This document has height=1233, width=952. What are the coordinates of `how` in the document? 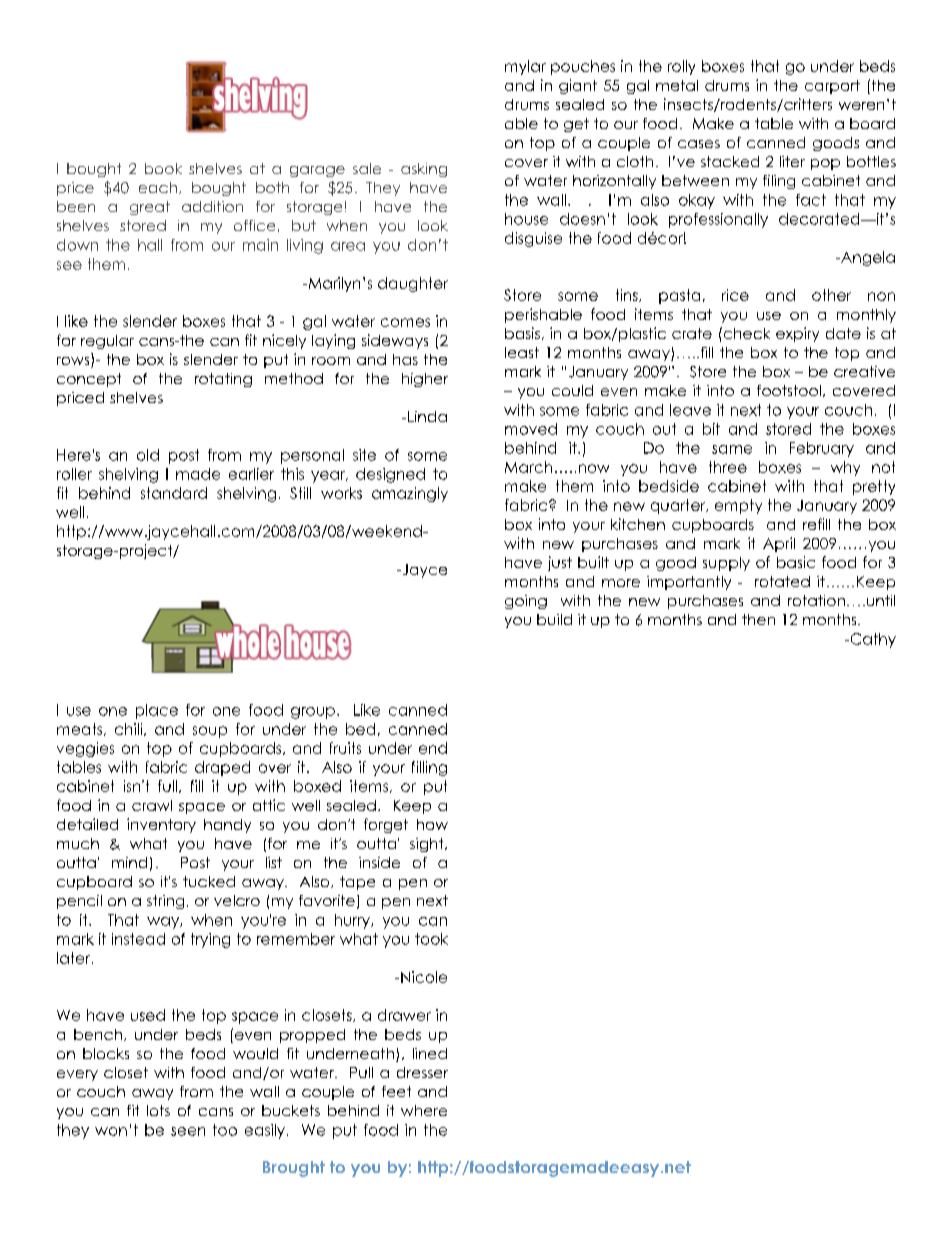 It's located at (432, 824).
